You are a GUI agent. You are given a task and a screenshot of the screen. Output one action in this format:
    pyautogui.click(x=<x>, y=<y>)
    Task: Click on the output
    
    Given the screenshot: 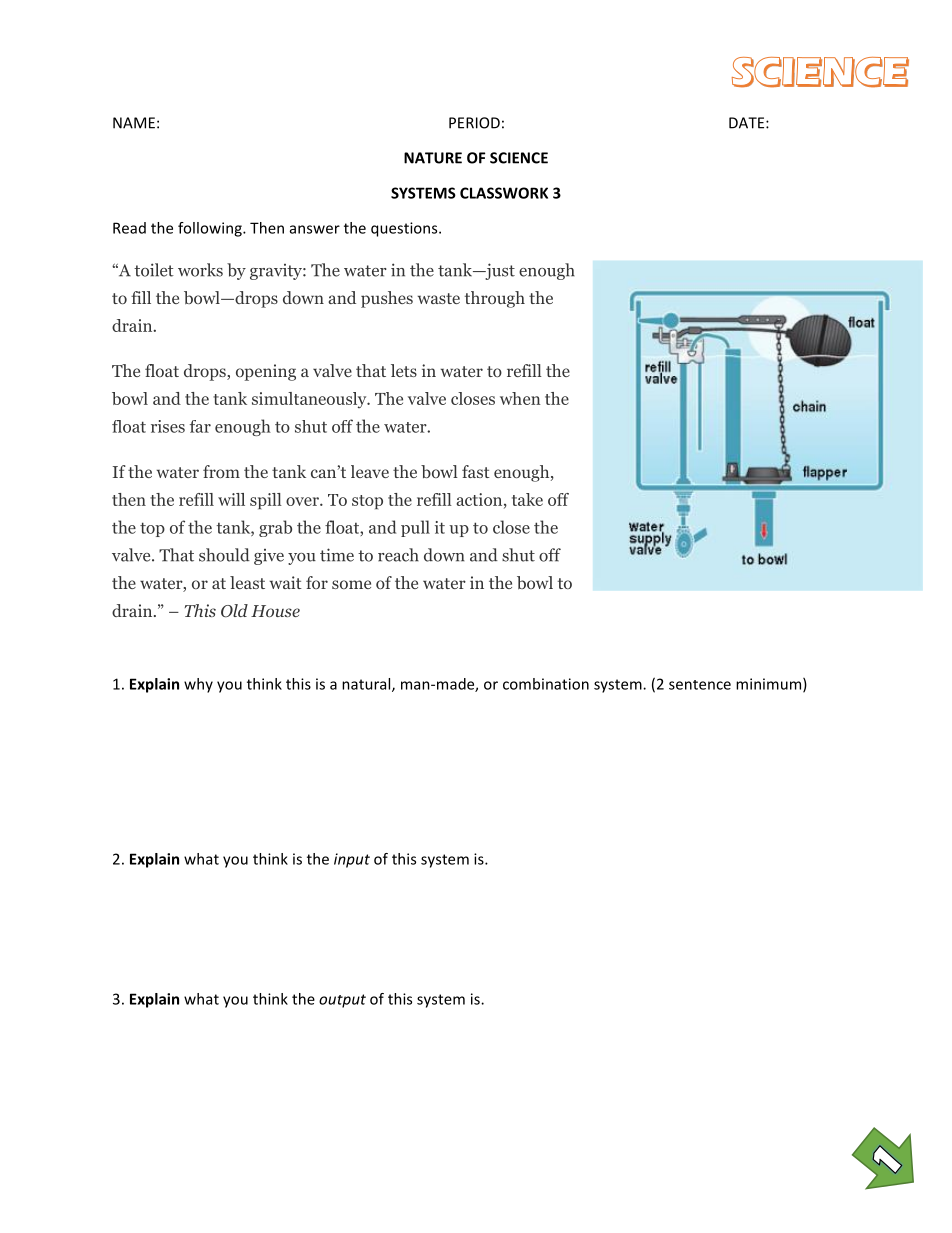 What is the action you would take?
    pyautogui.click(x=342, y=1001)
